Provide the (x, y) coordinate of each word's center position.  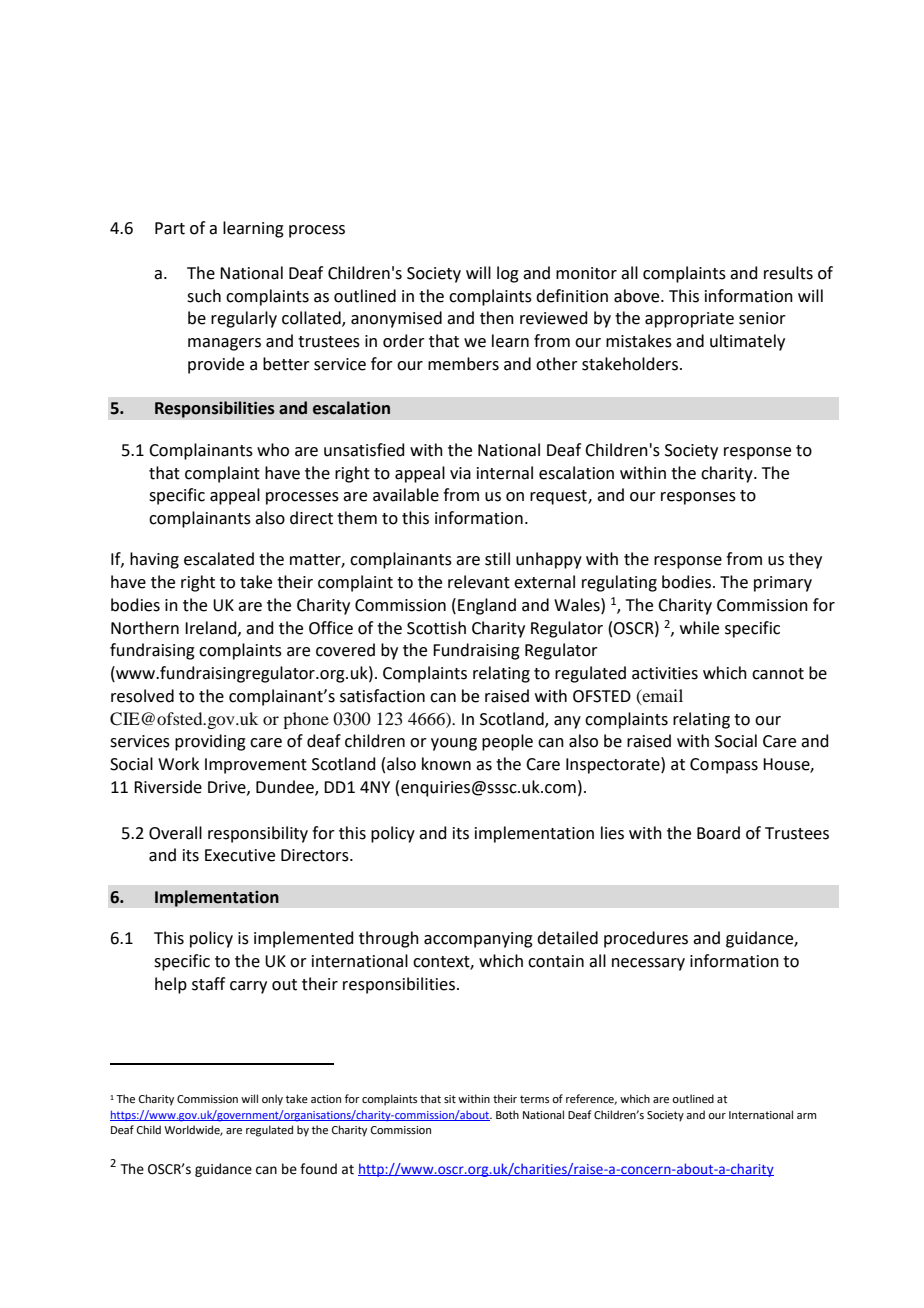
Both (507, 1114)
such (204, 296)
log (508, 274)
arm (806, 1116)
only (272, 1100)
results (788, 273)
